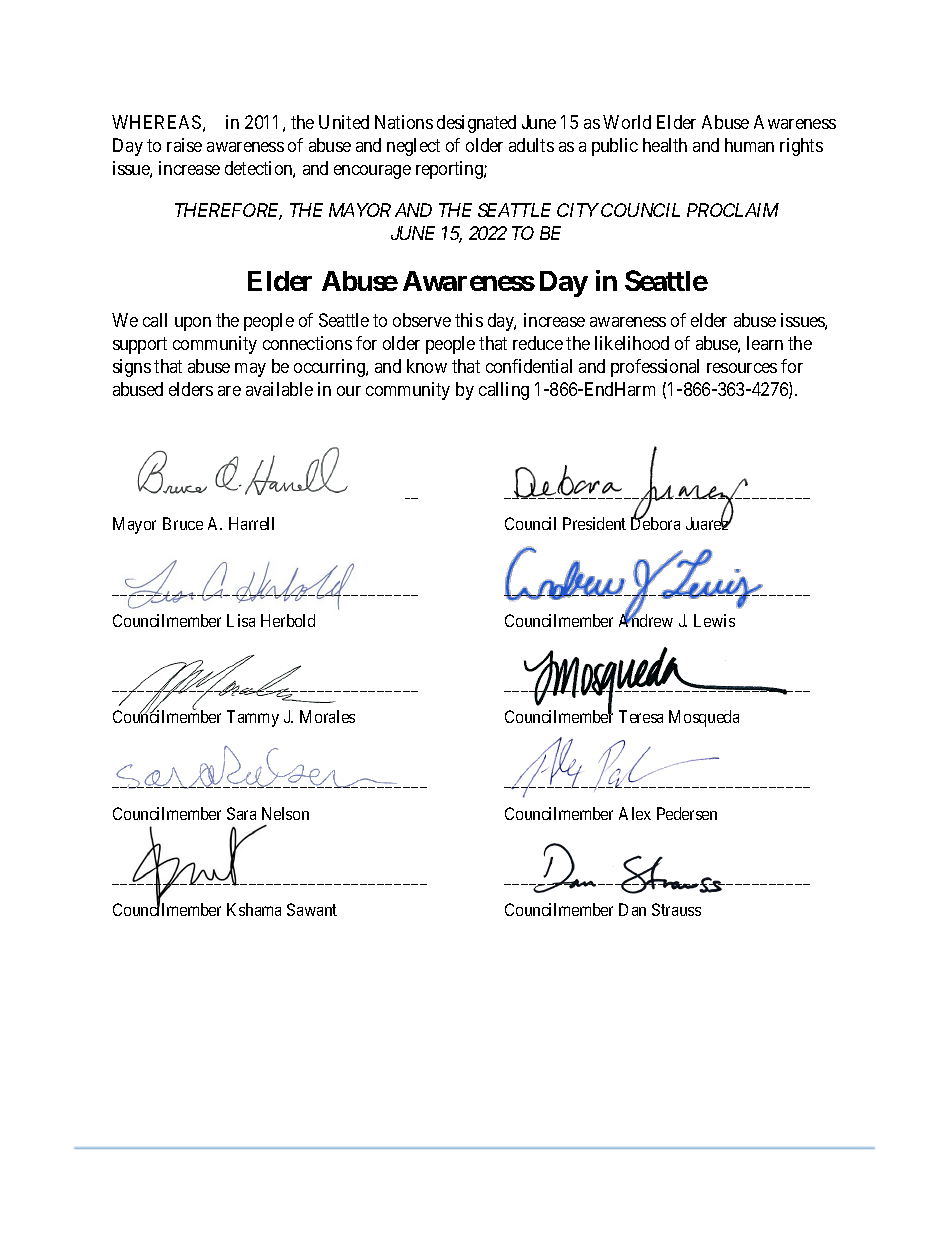 The image size is (952, 1233). I want to click on designated, so click(476, 124).
